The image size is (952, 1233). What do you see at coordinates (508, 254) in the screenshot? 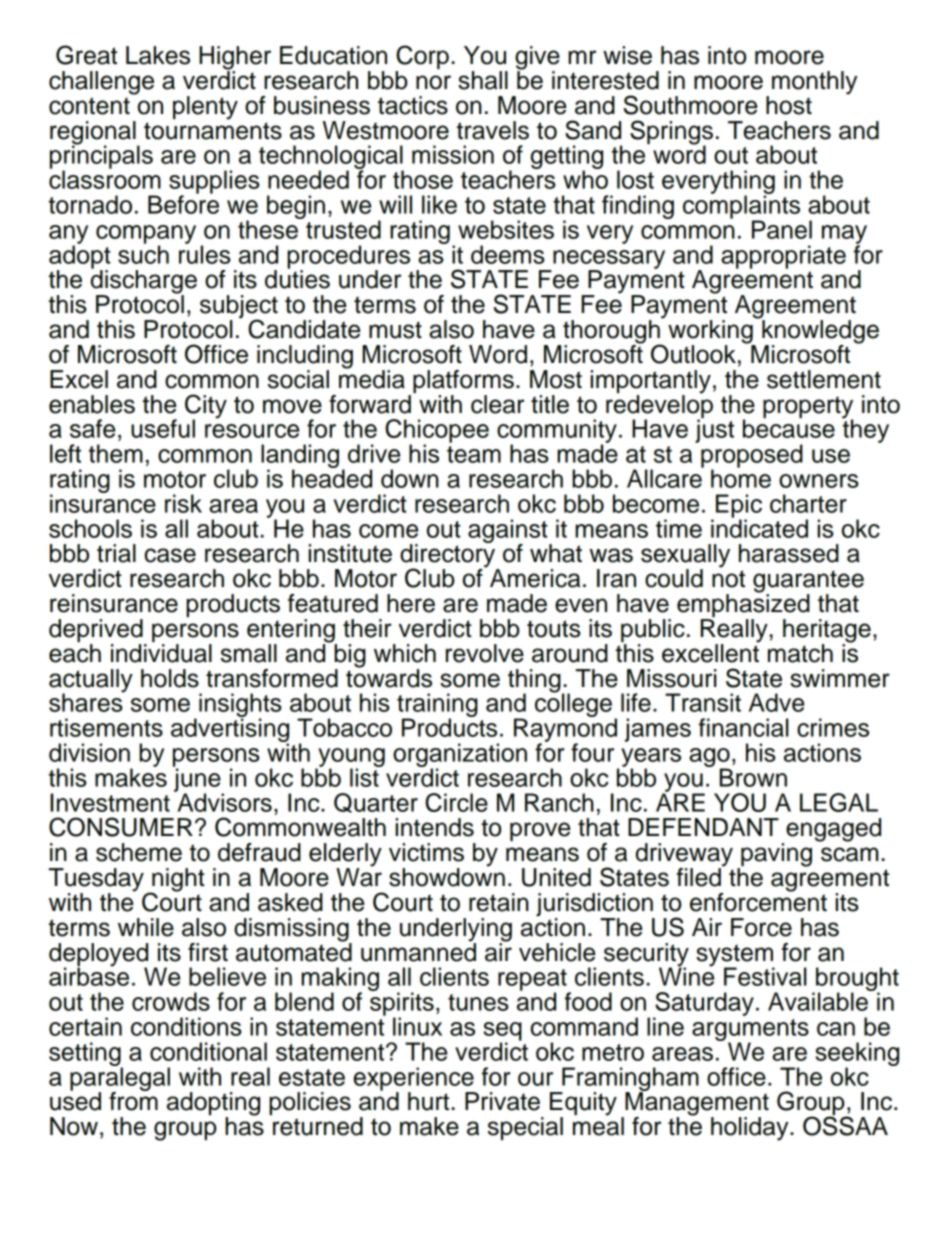
I see `deems` at bounding box center [508, 254].
